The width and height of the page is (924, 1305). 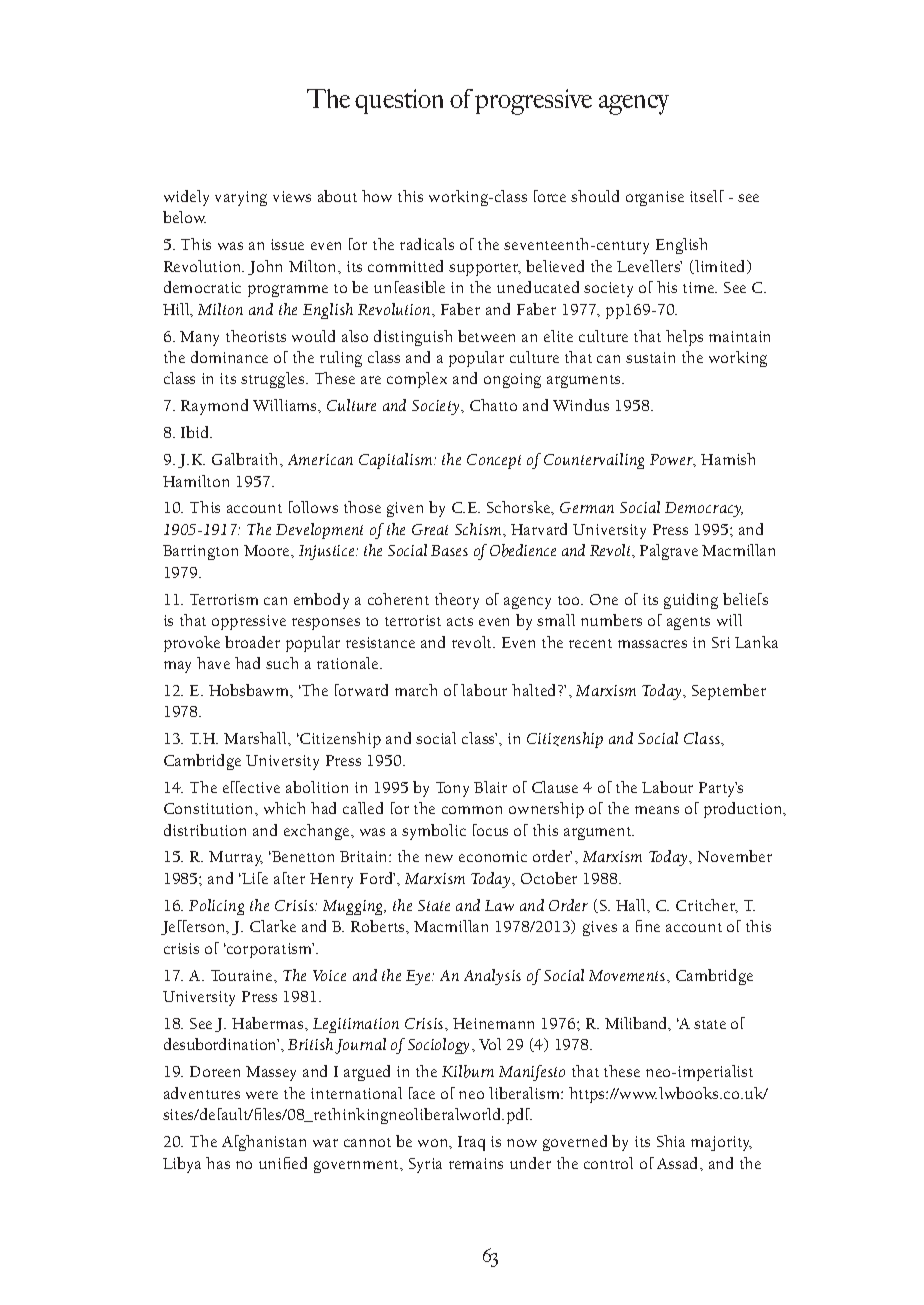 What do you see at coordinates (264, 1143) in the page?
I see `Afghanistan` at bounding box center [264, 1143].
